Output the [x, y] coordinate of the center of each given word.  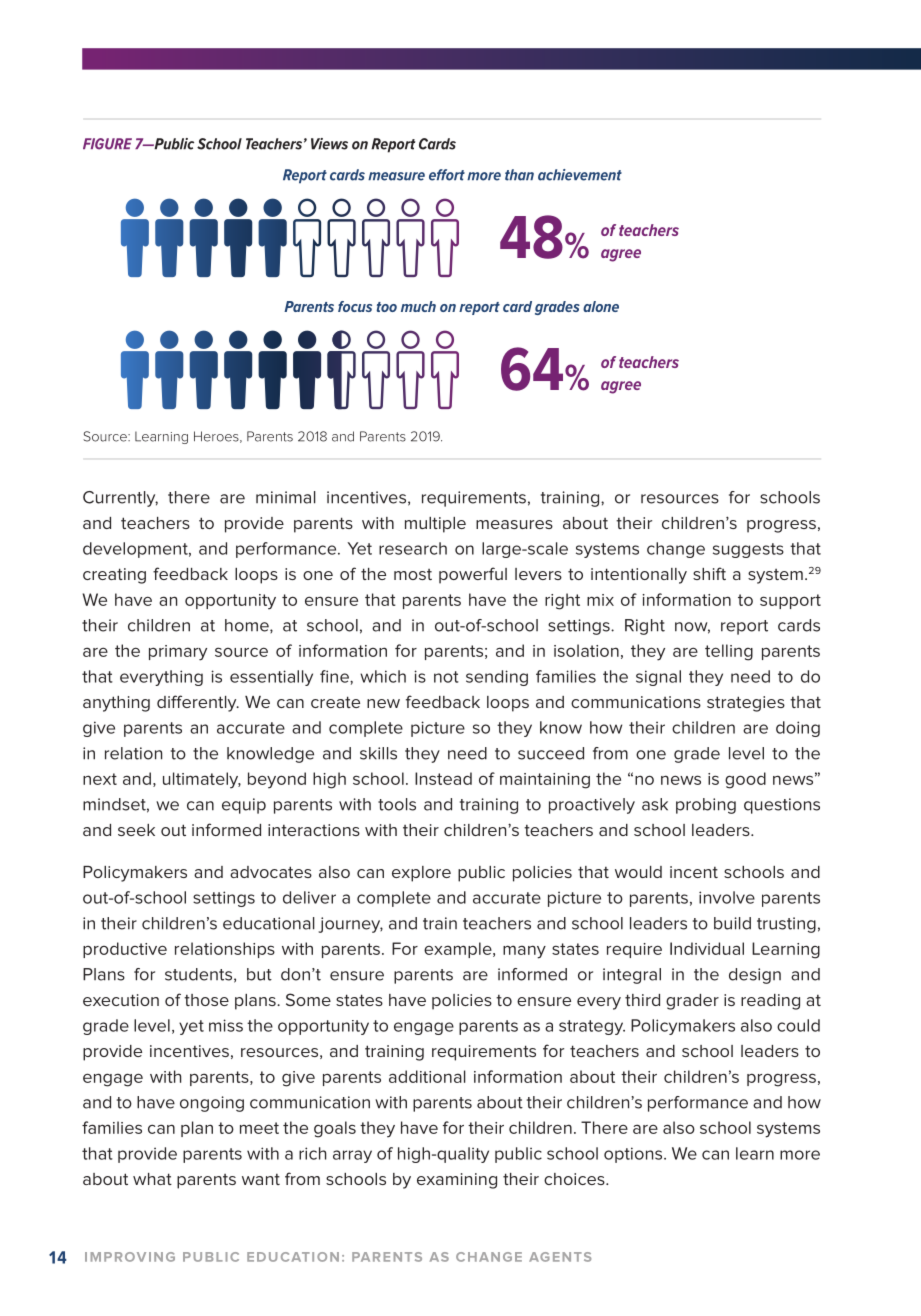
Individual [707, 948]
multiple [435, 525]
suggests [748, 550]
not [446, 677]
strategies [746, 704]
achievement [580, 175]
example [459, 950]
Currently [120, 499]
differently [198, 703]
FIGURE [107, 144]
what [152, 1179]
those [206, 1000]
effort [447, 175]
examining [457, 1181]
